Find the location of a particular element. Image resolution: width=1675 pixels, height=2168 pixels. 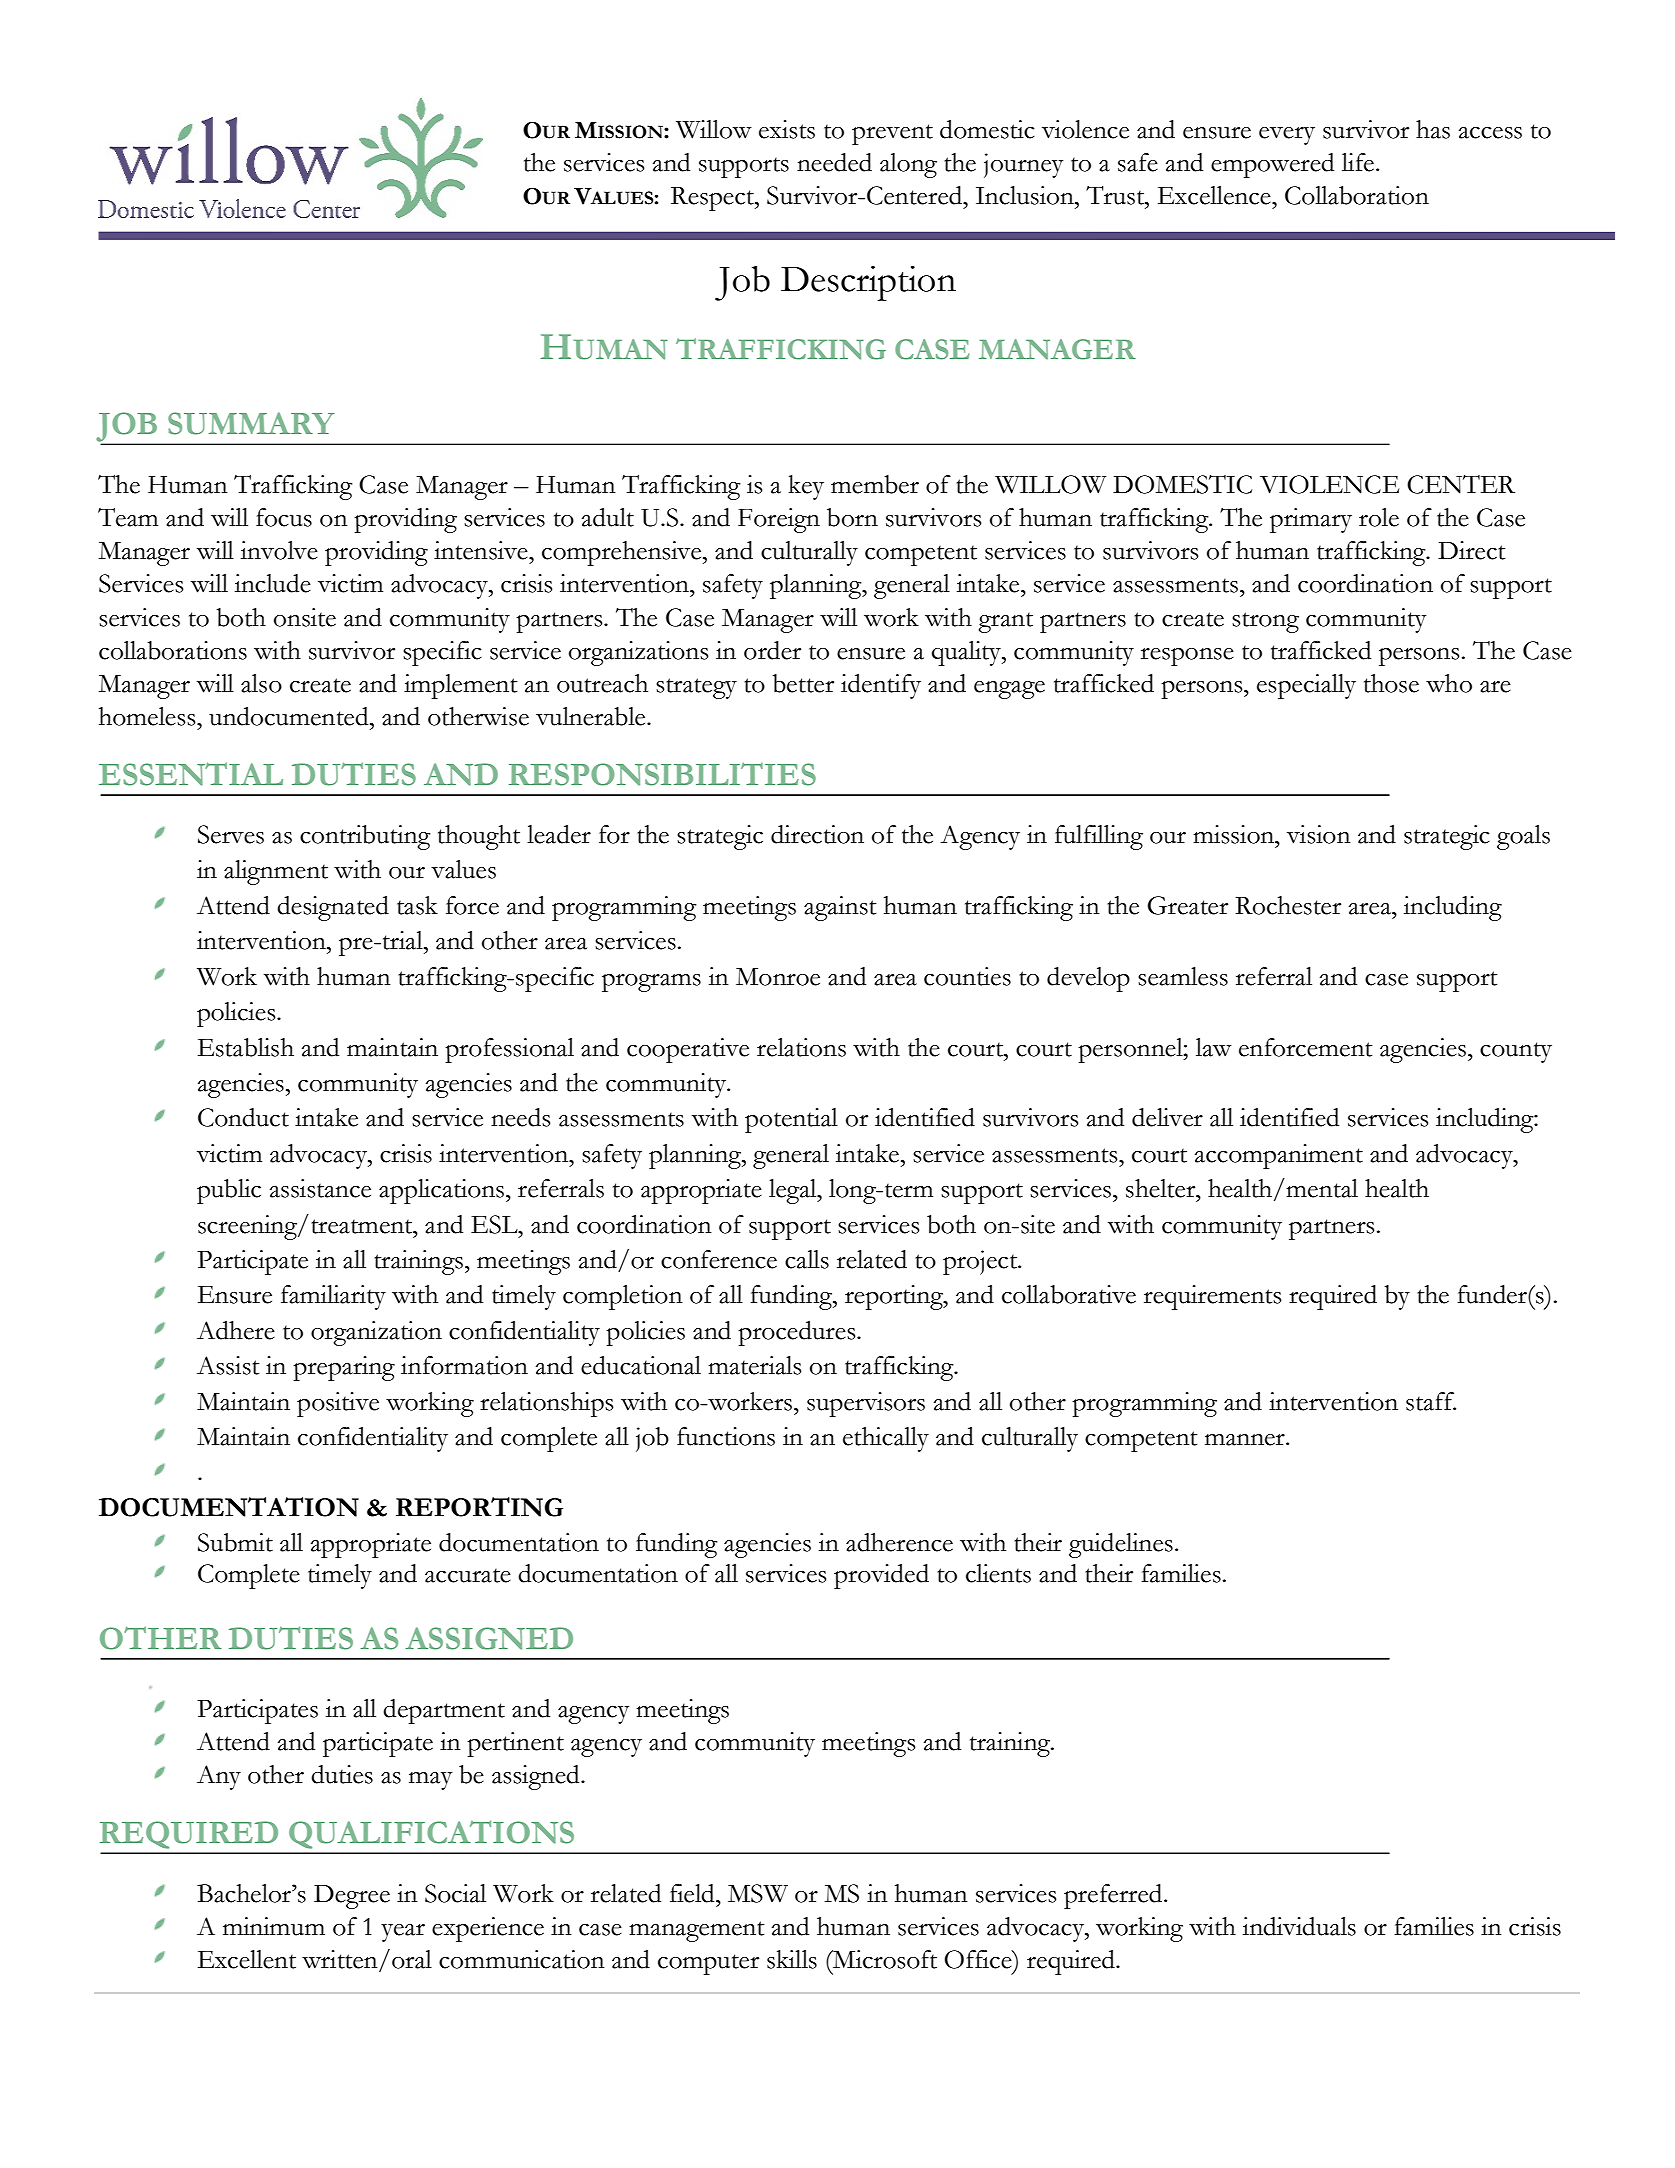

life is located at coordinates (1358, 162).
